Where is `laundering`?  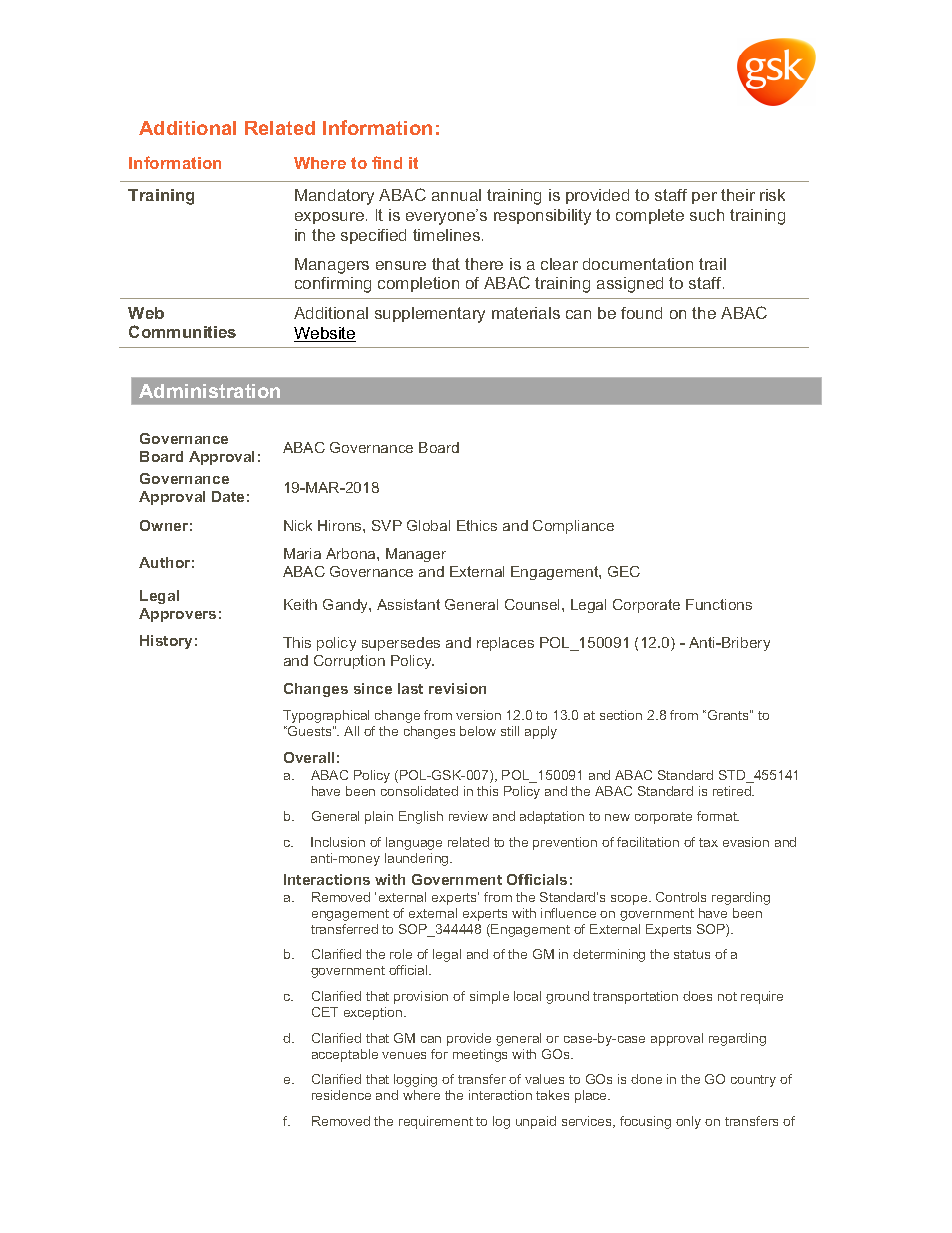
laundering is located at coordinates (418, 859).
